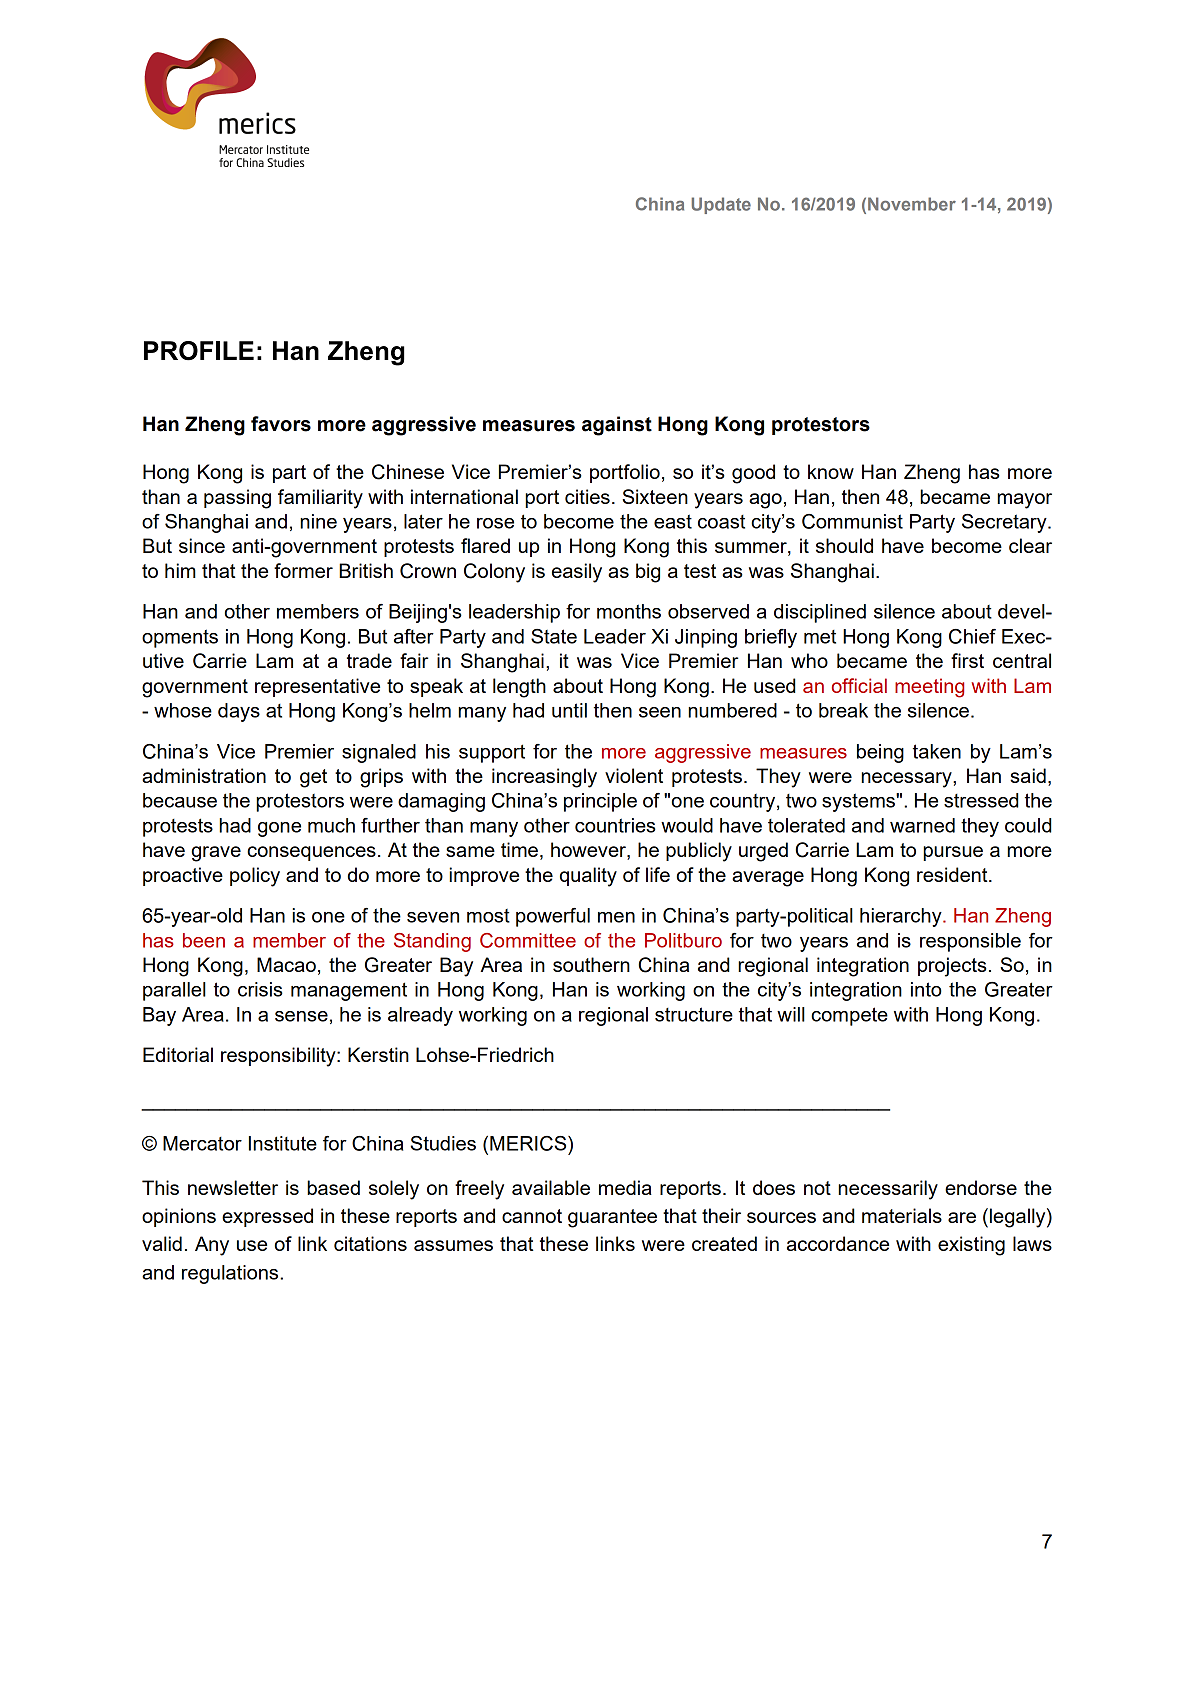 The image size is (1195, 1689). I want to click on expressed, so click(267, 1217).
